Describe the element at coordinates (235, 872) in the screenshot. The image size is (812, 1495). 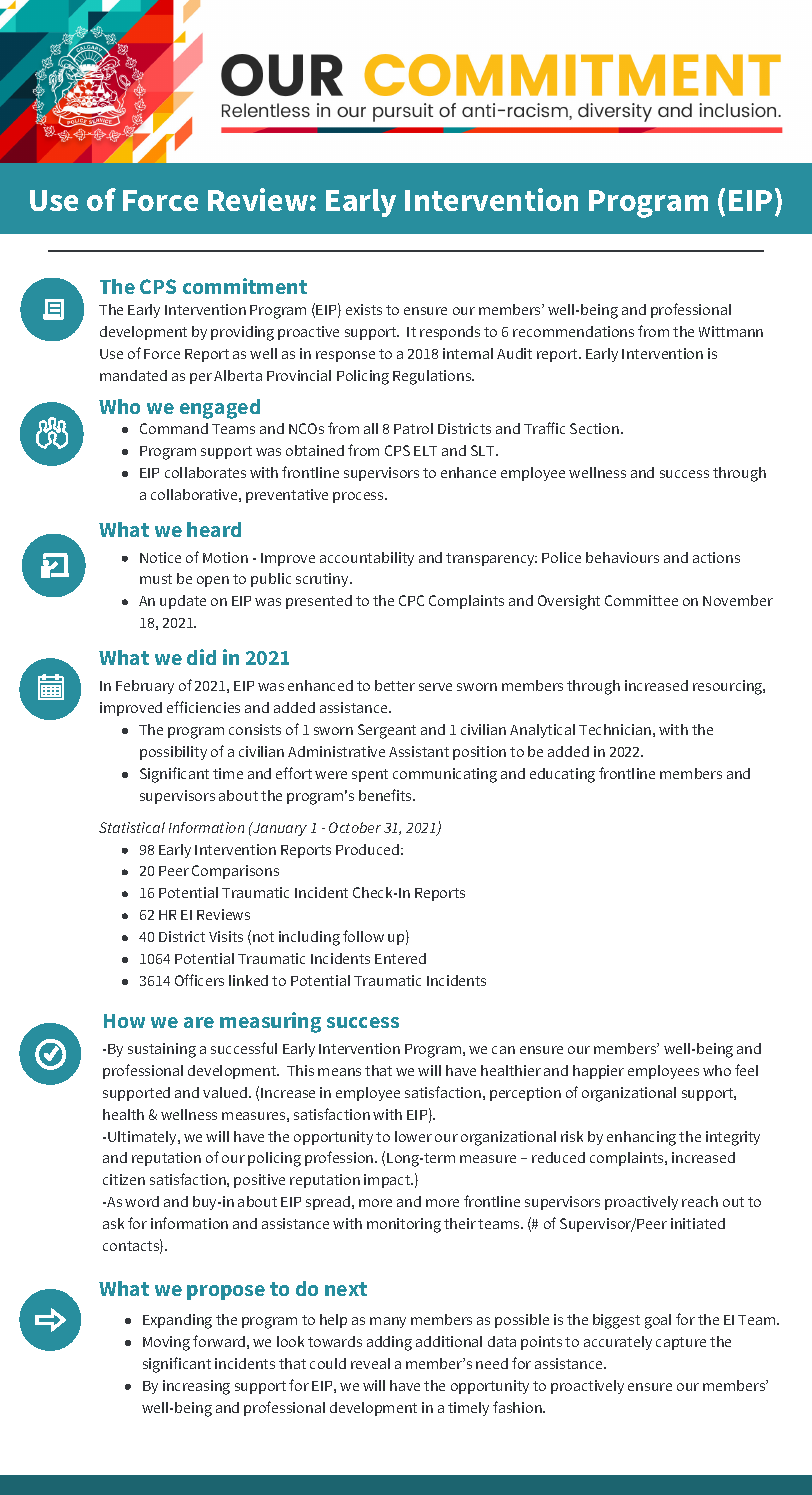
I see `Comparisons` at that location.
